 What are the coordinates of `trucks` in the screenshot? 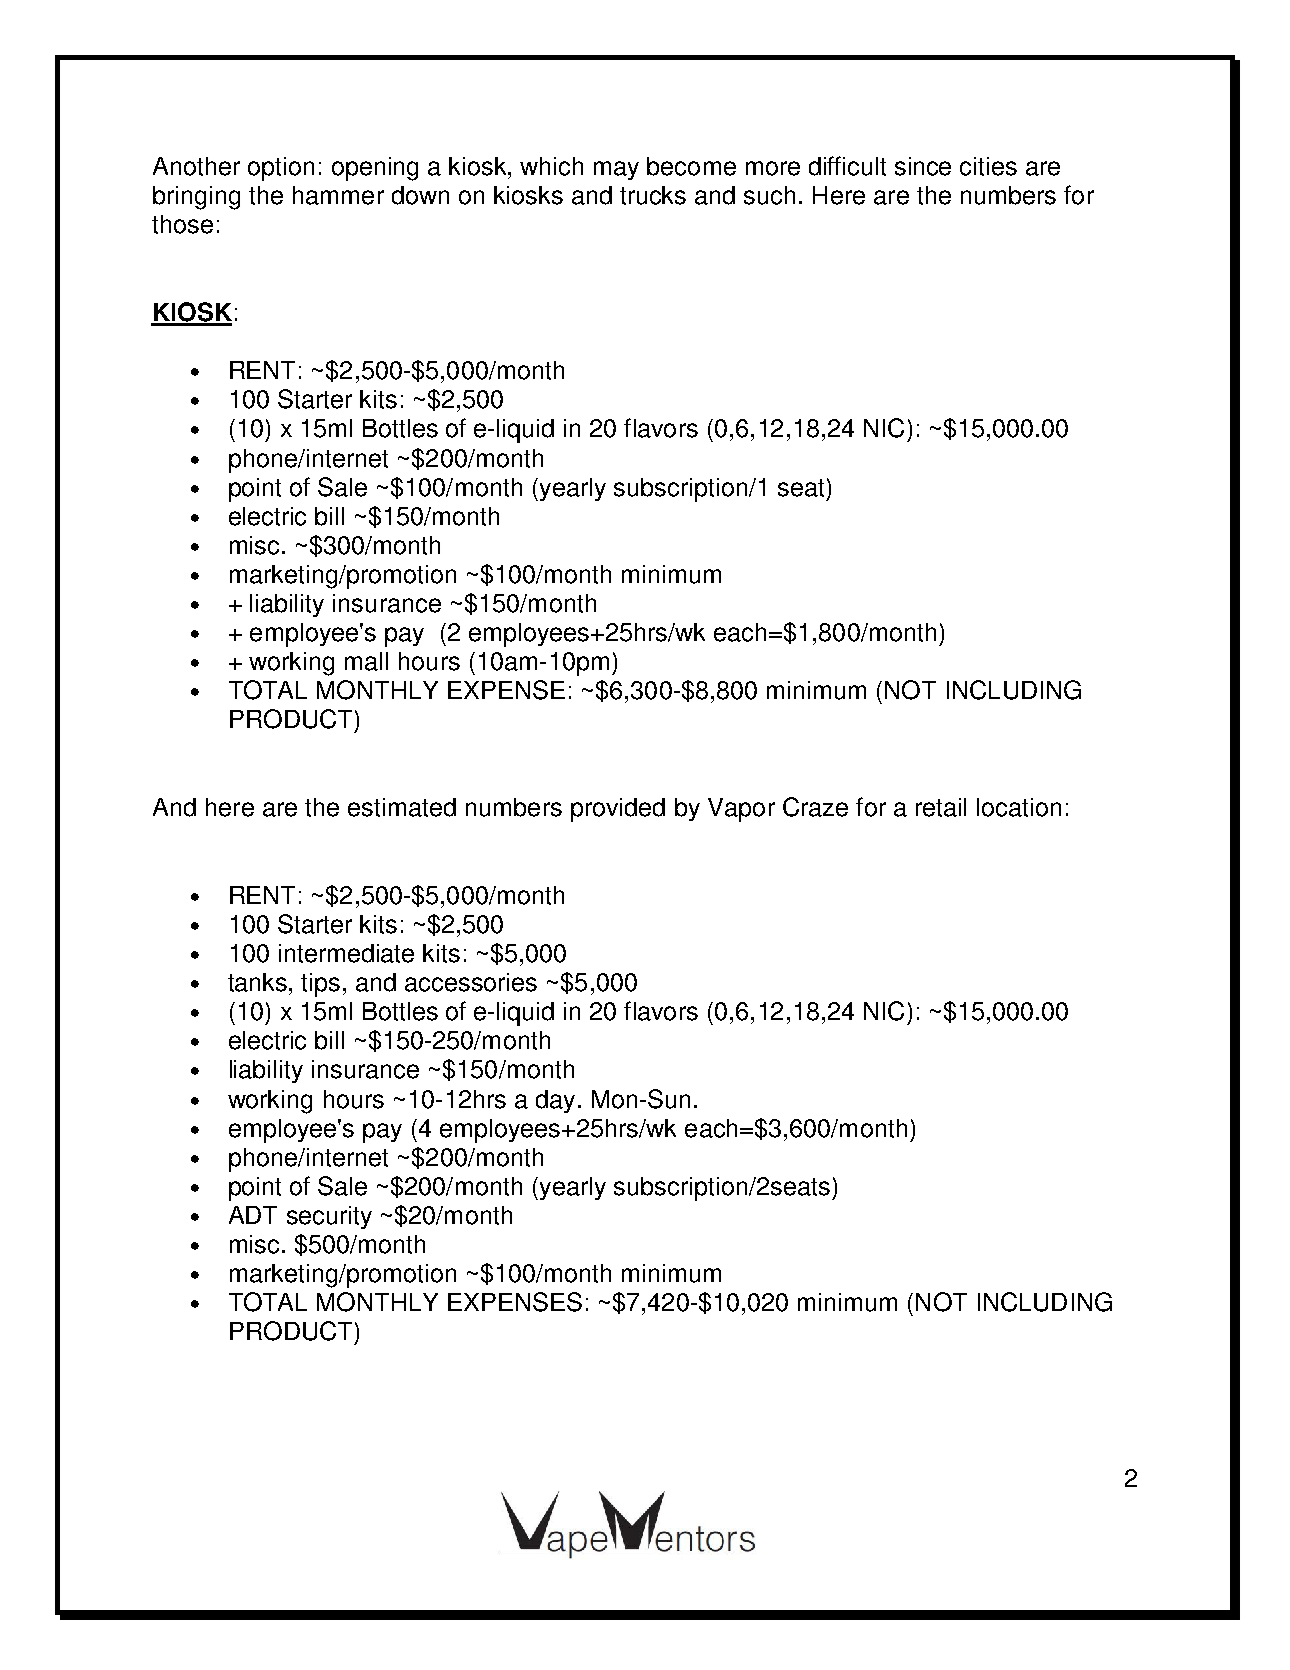 It's located at (653, 195).
